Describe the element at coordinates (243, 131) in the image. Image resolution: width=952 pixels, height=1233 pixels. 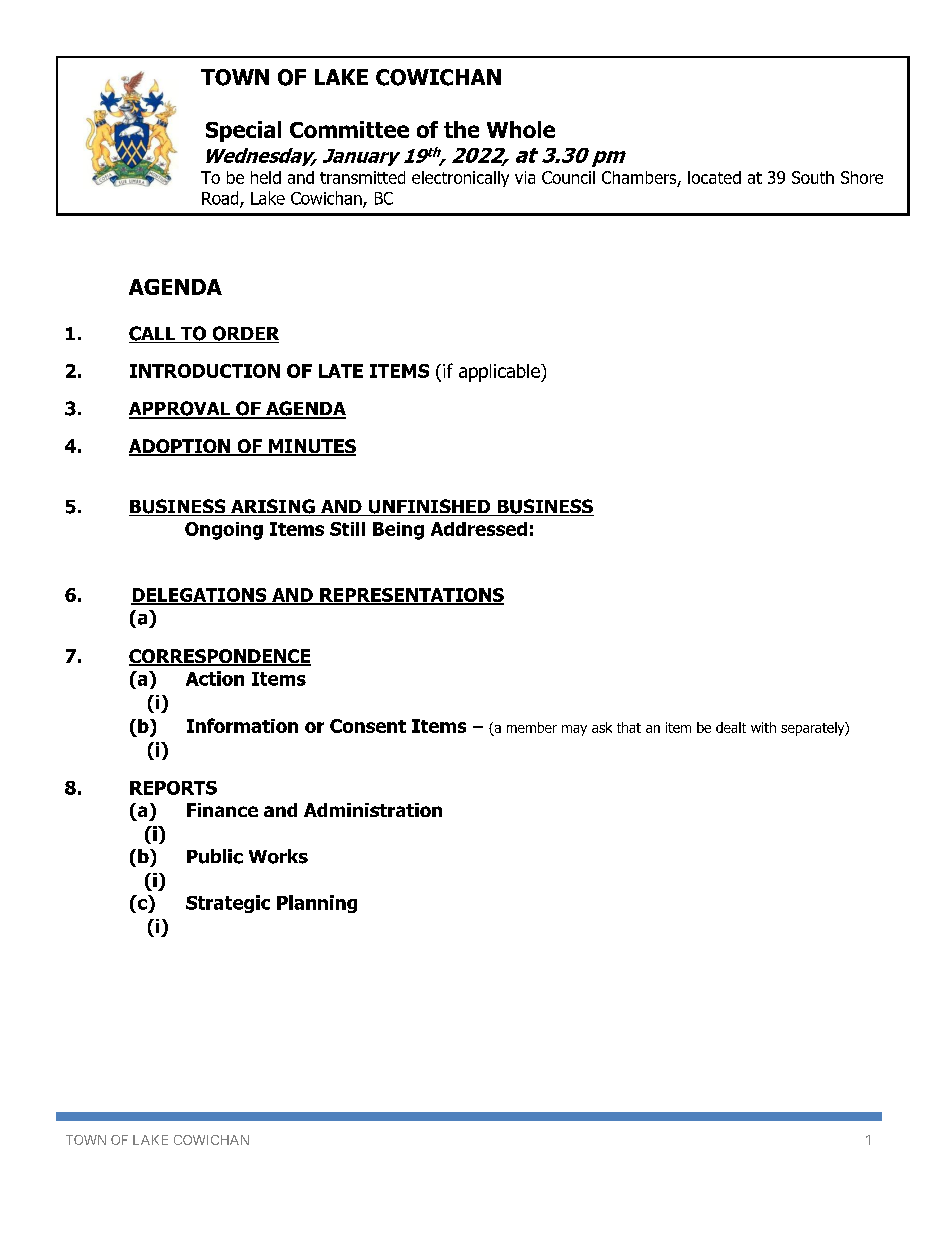
I see `Special` at that location.
